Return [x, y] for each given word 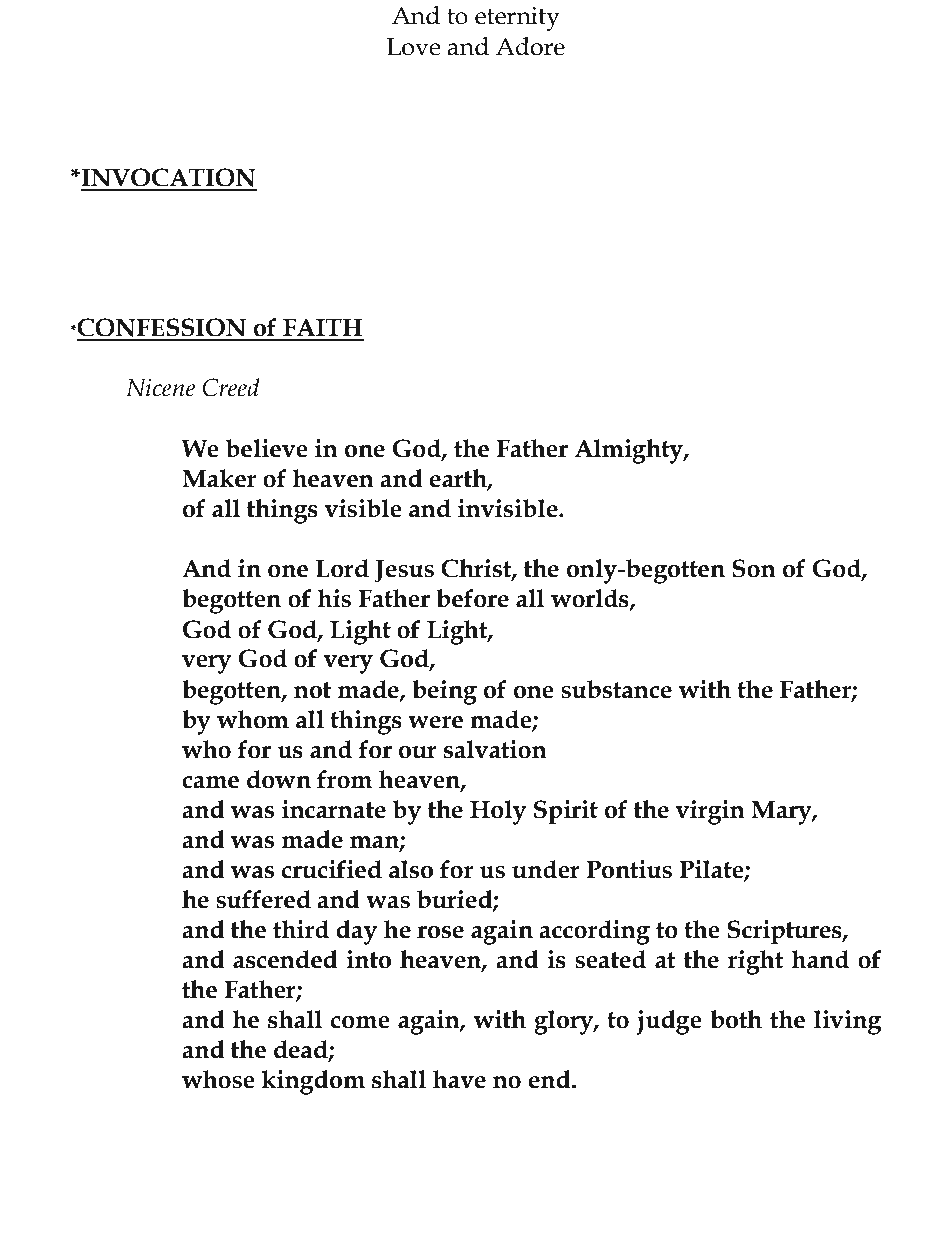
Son [754, 568]
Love [414, 47]
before [472, 598]
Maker [219, 478]
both [736, 1019]
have [459, 1079]
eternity [517, 19]
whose [218, 1079]
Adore [530, 46]
